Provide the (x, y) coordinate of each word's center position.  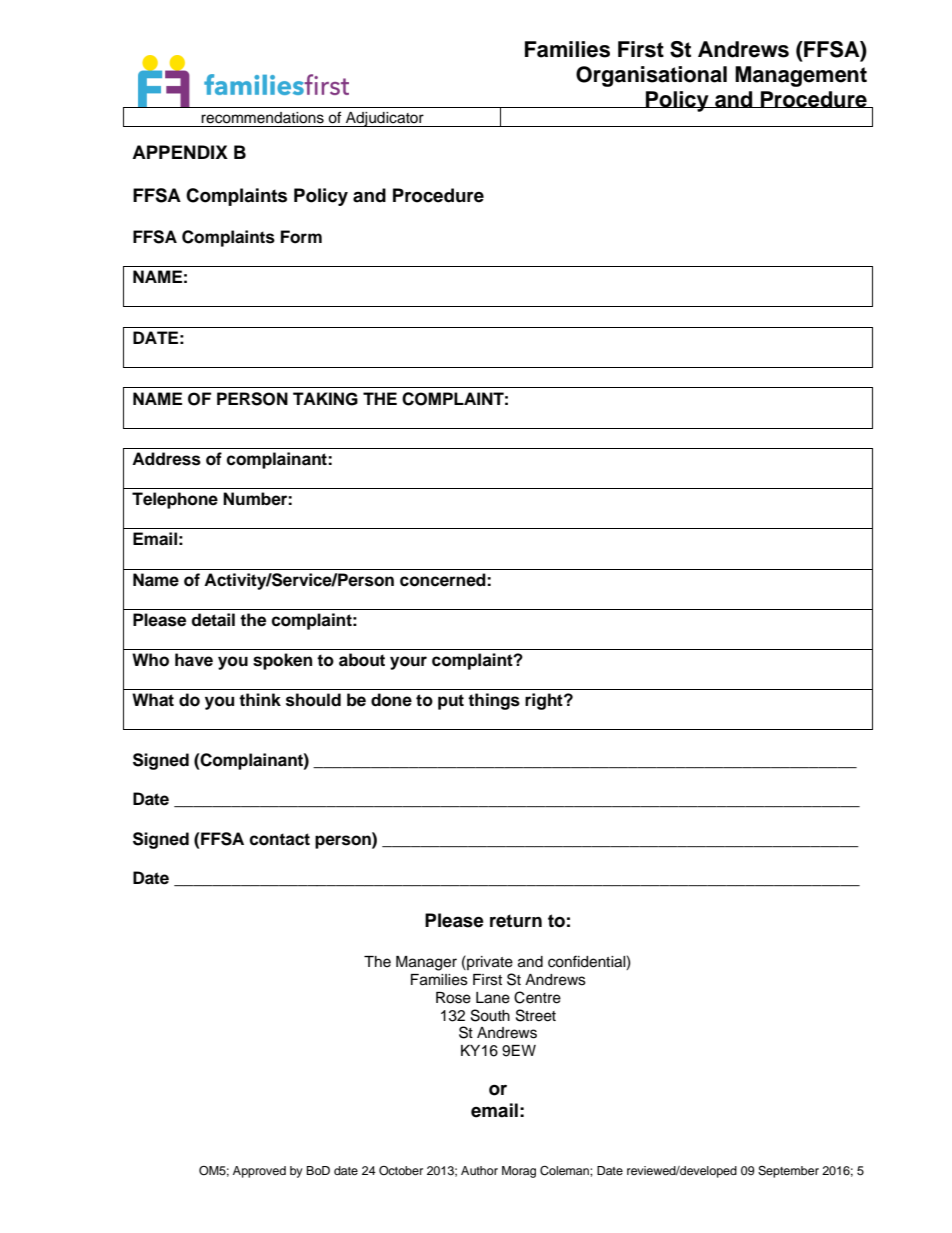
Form (301, 237)
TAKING (325, 399)
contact (279, 839)
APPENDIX (180, 152)
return (516, 921)
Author (479, 1170)
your (408, 663)
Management (801, 76)
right (545, 701)
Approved (259, 1172)
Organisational (651, 76)
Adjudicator (385, 119)
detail (213, 620)
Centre (537, 997)
